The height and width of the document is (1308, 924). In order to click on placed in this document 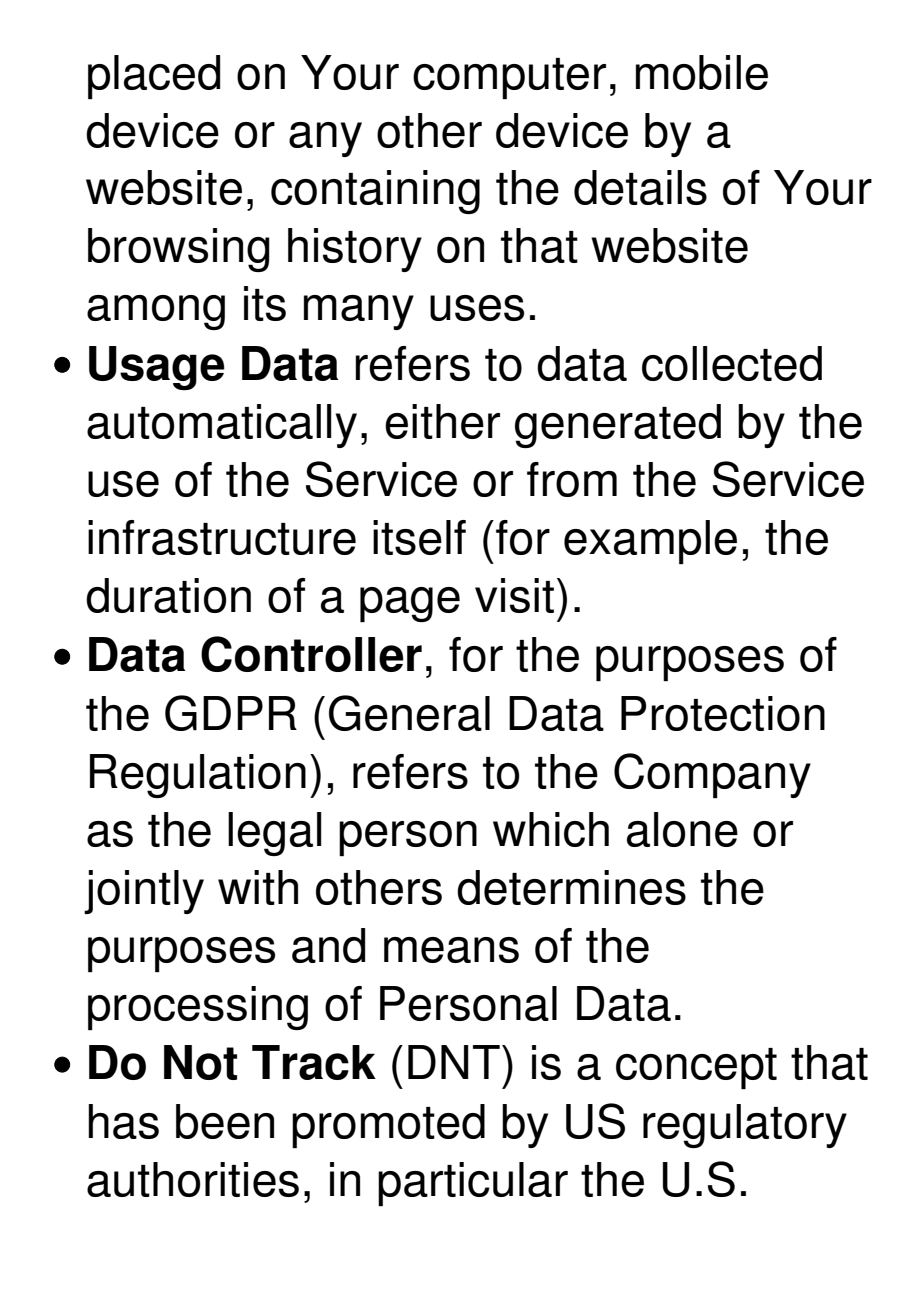, I will do `click(154, 77)`.
